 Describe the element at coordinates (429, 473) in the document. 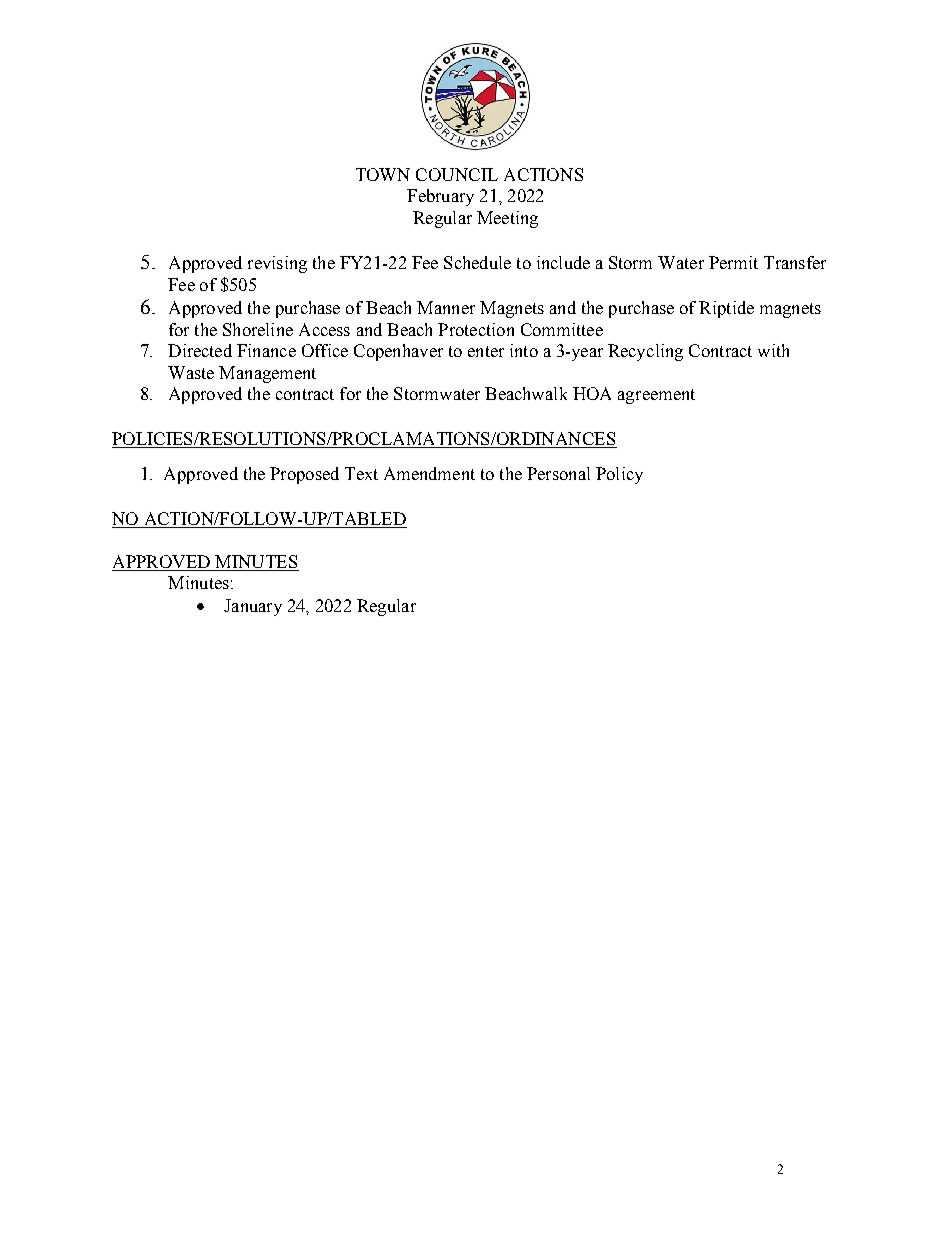

I see `Amendment` at that location.
